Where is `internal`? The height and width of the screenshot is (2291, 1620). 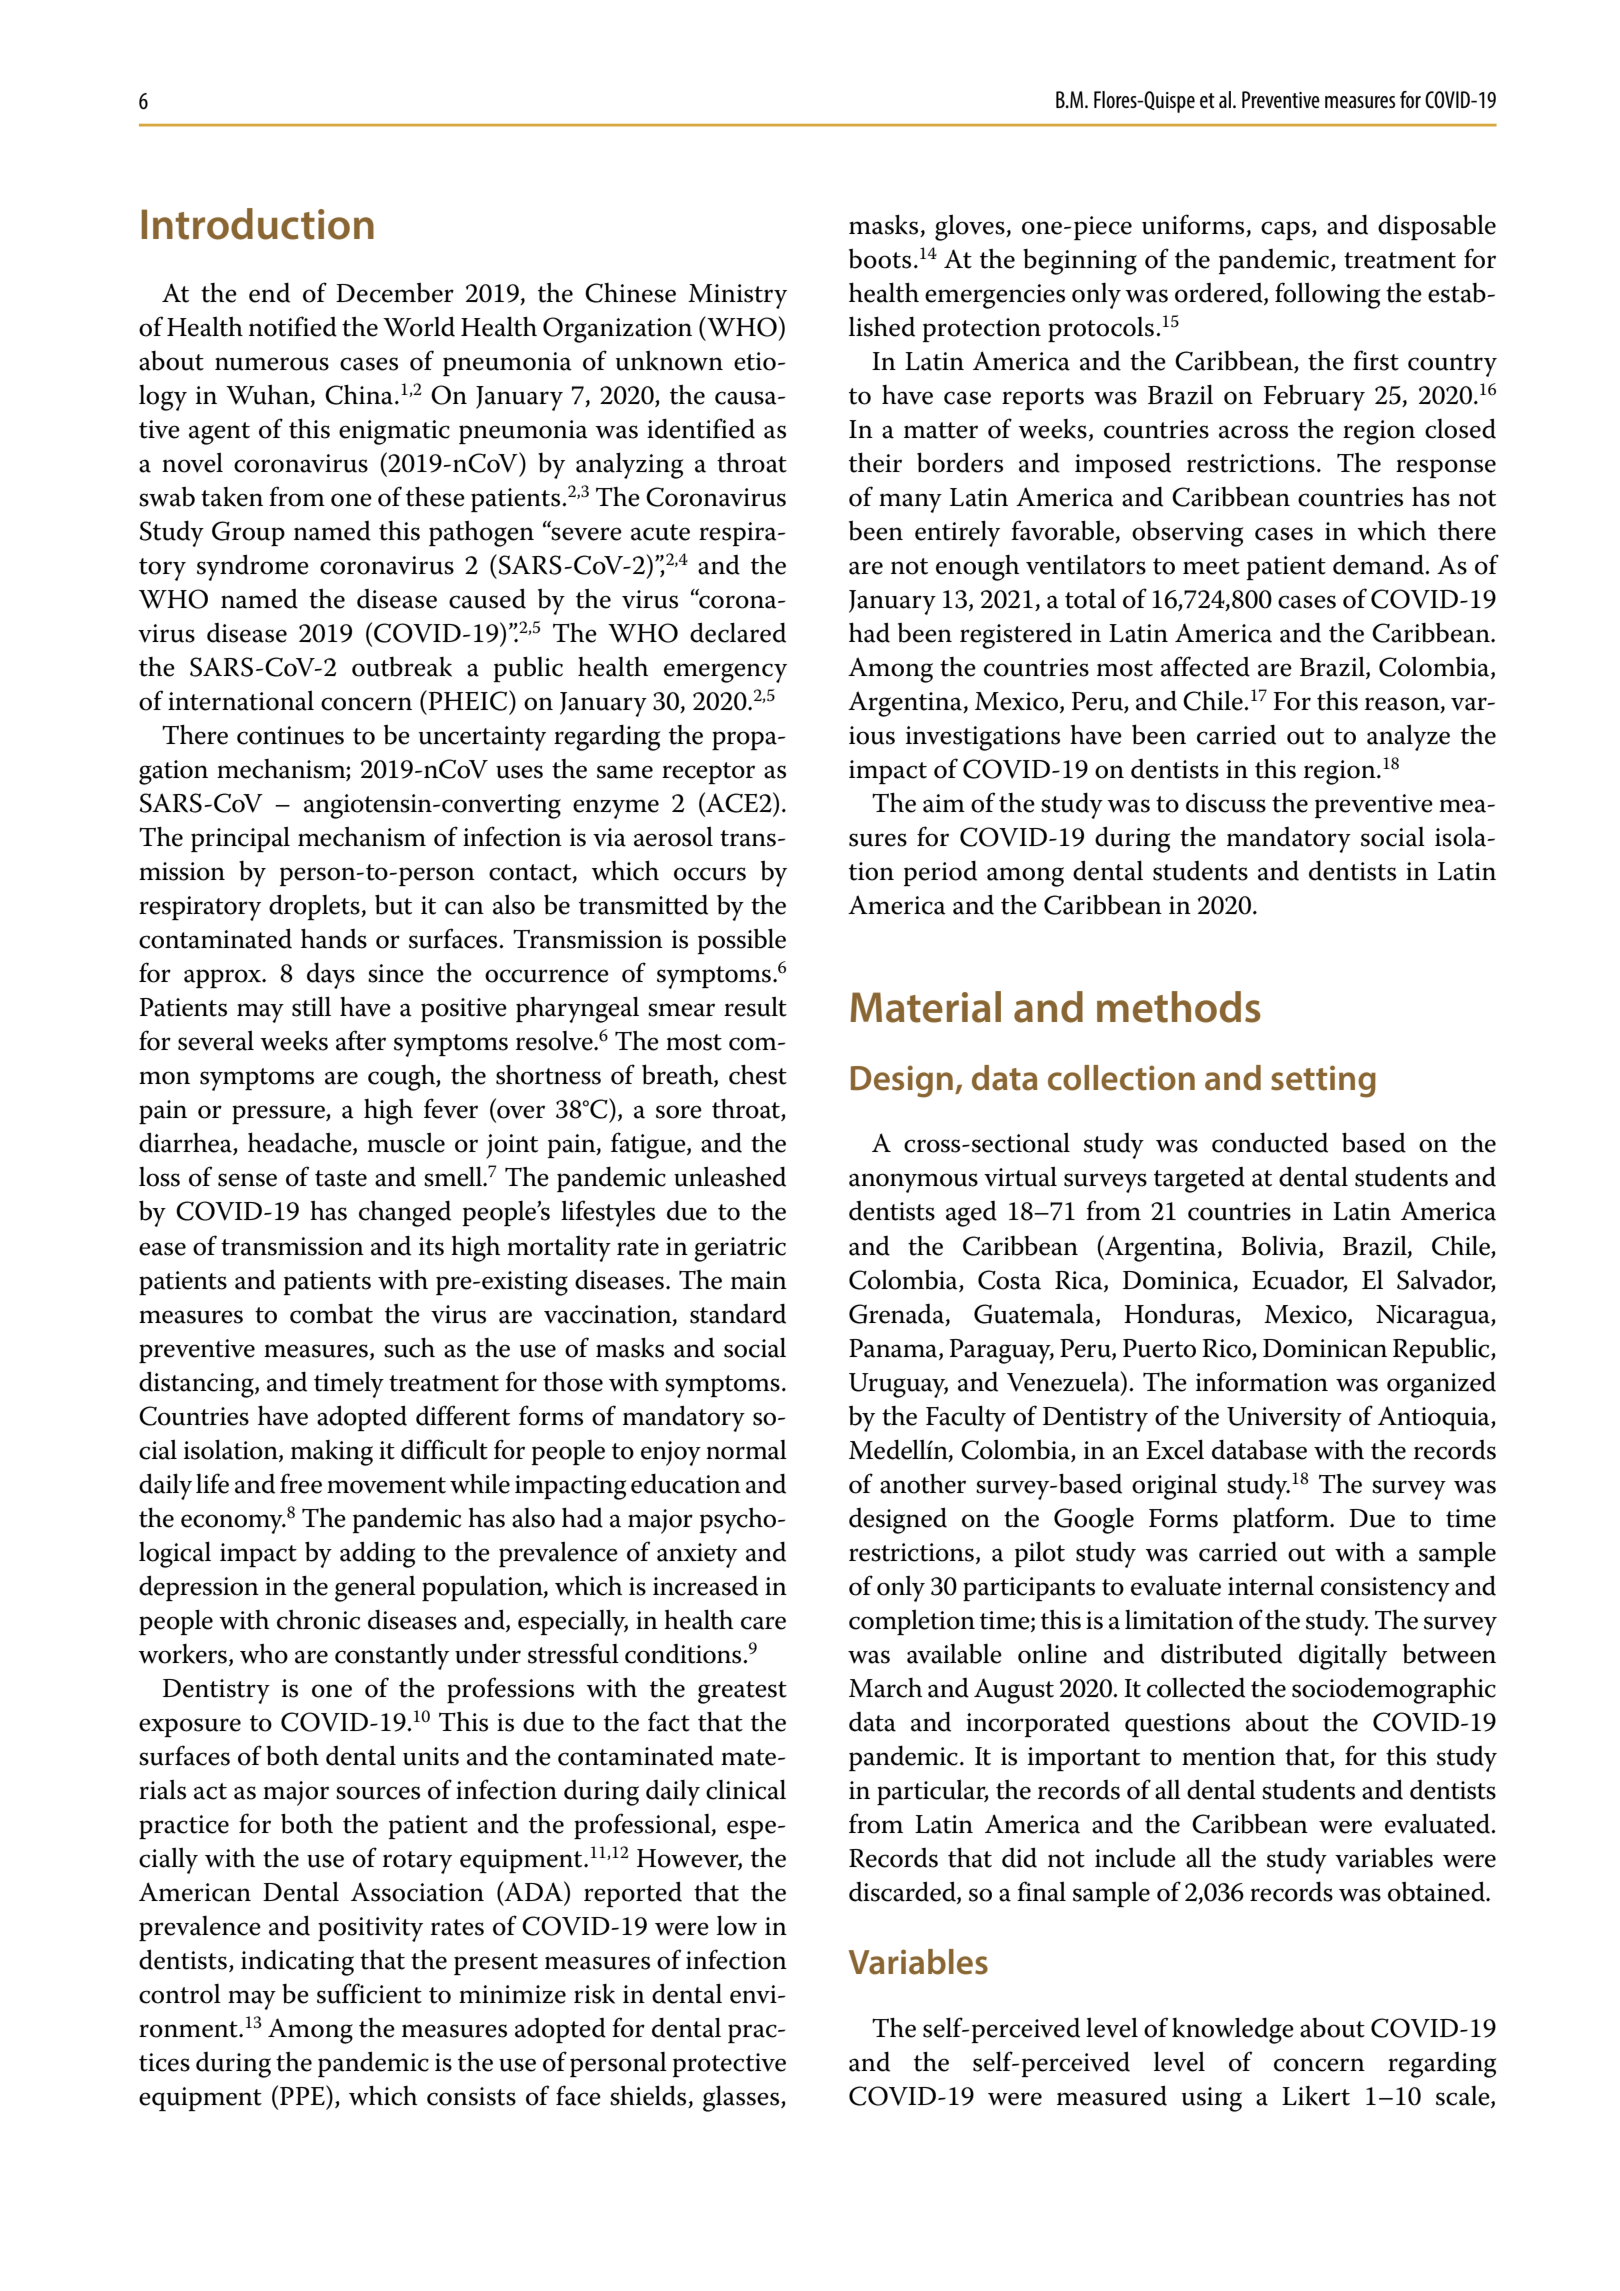
internal is located at coordinates (1271, 1585).
